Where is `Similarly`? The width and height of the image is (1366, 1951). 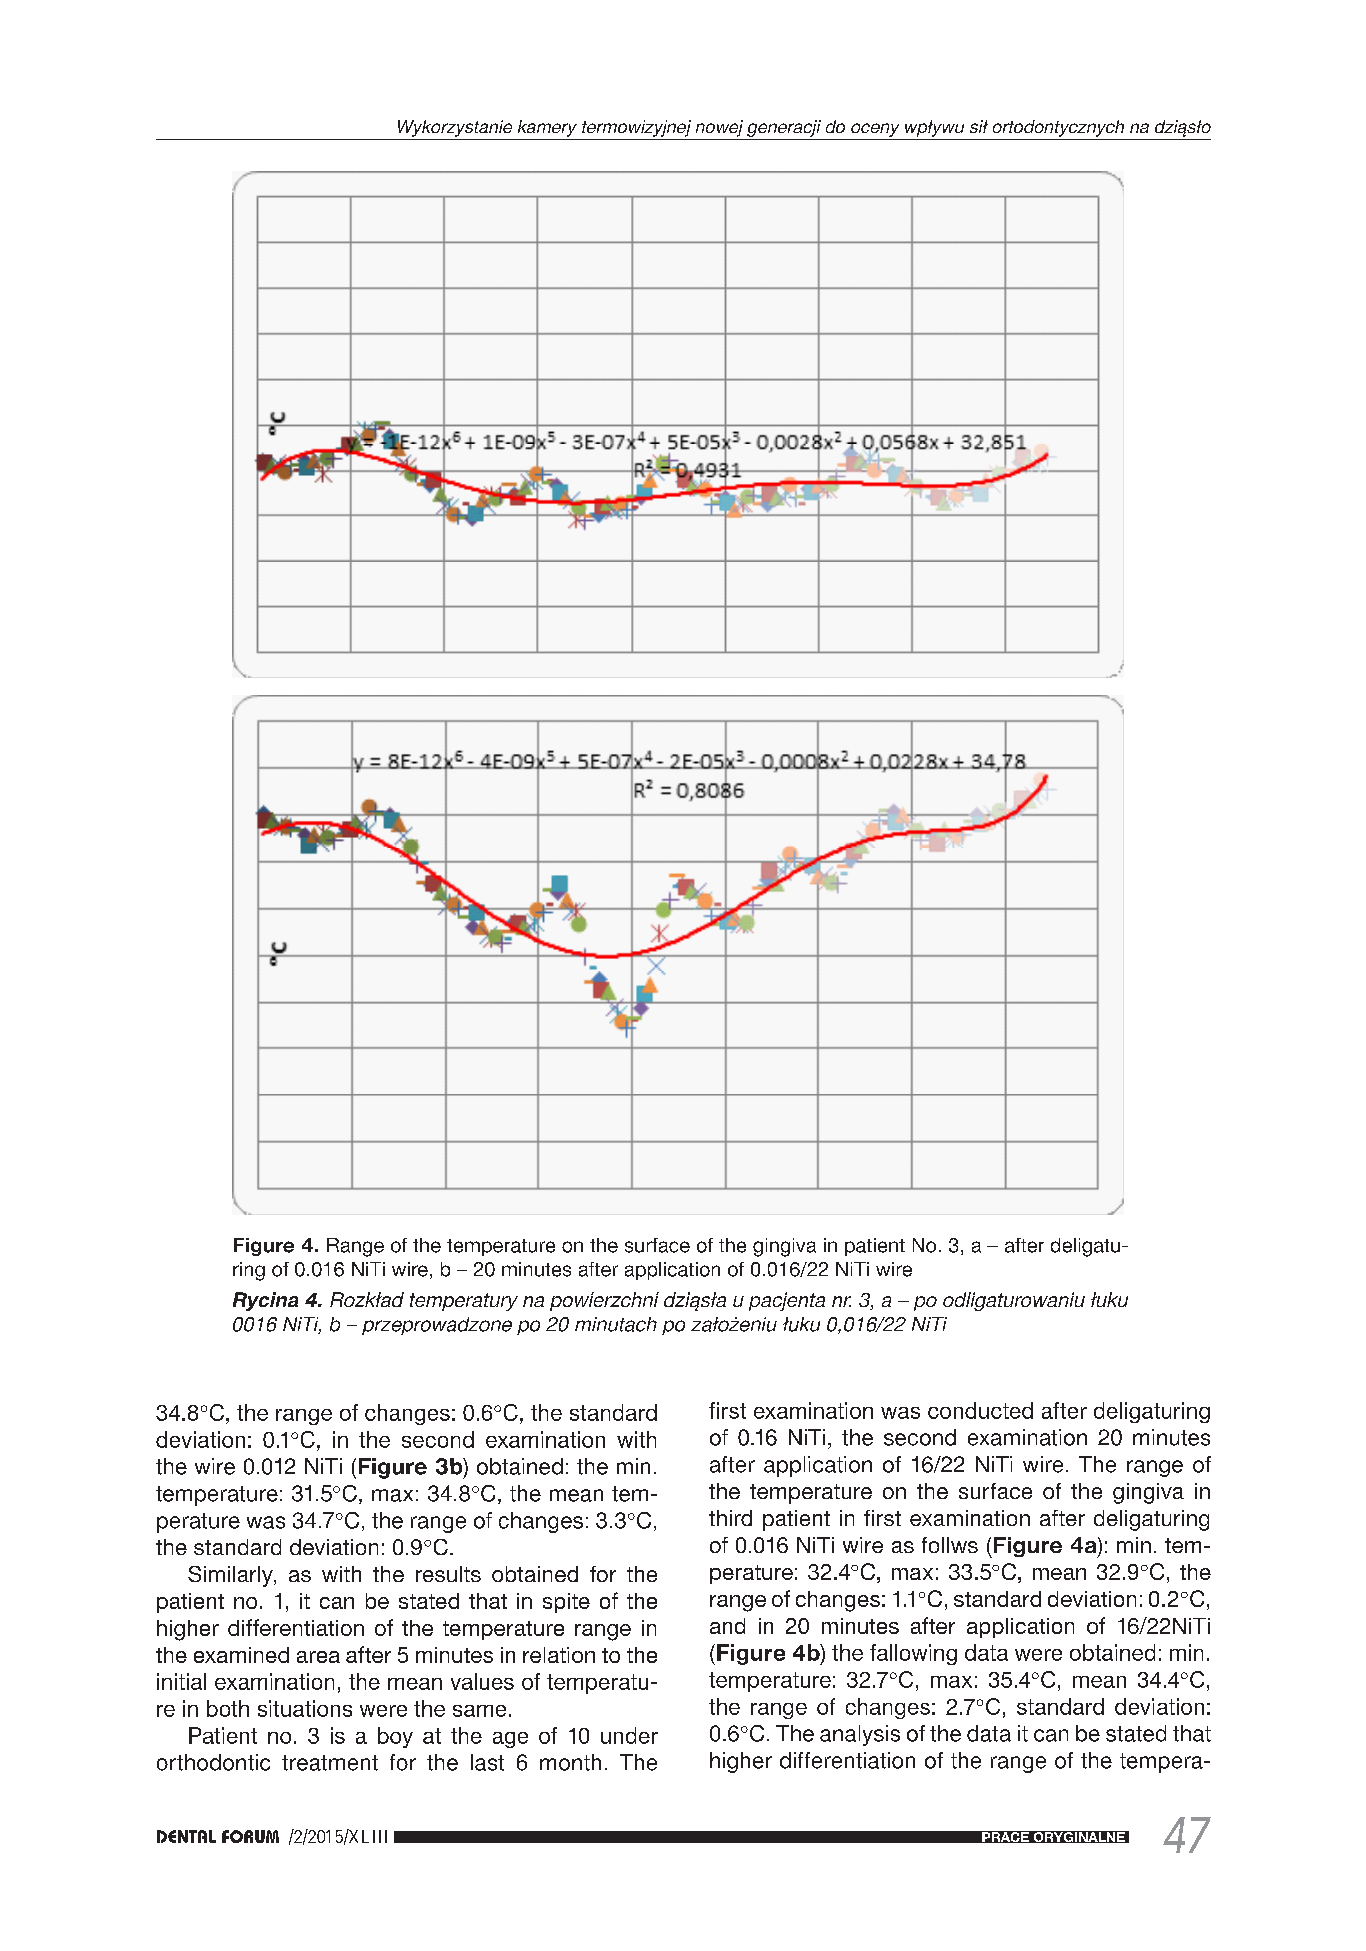
Similarly is located at coordinates (231, 1576).
